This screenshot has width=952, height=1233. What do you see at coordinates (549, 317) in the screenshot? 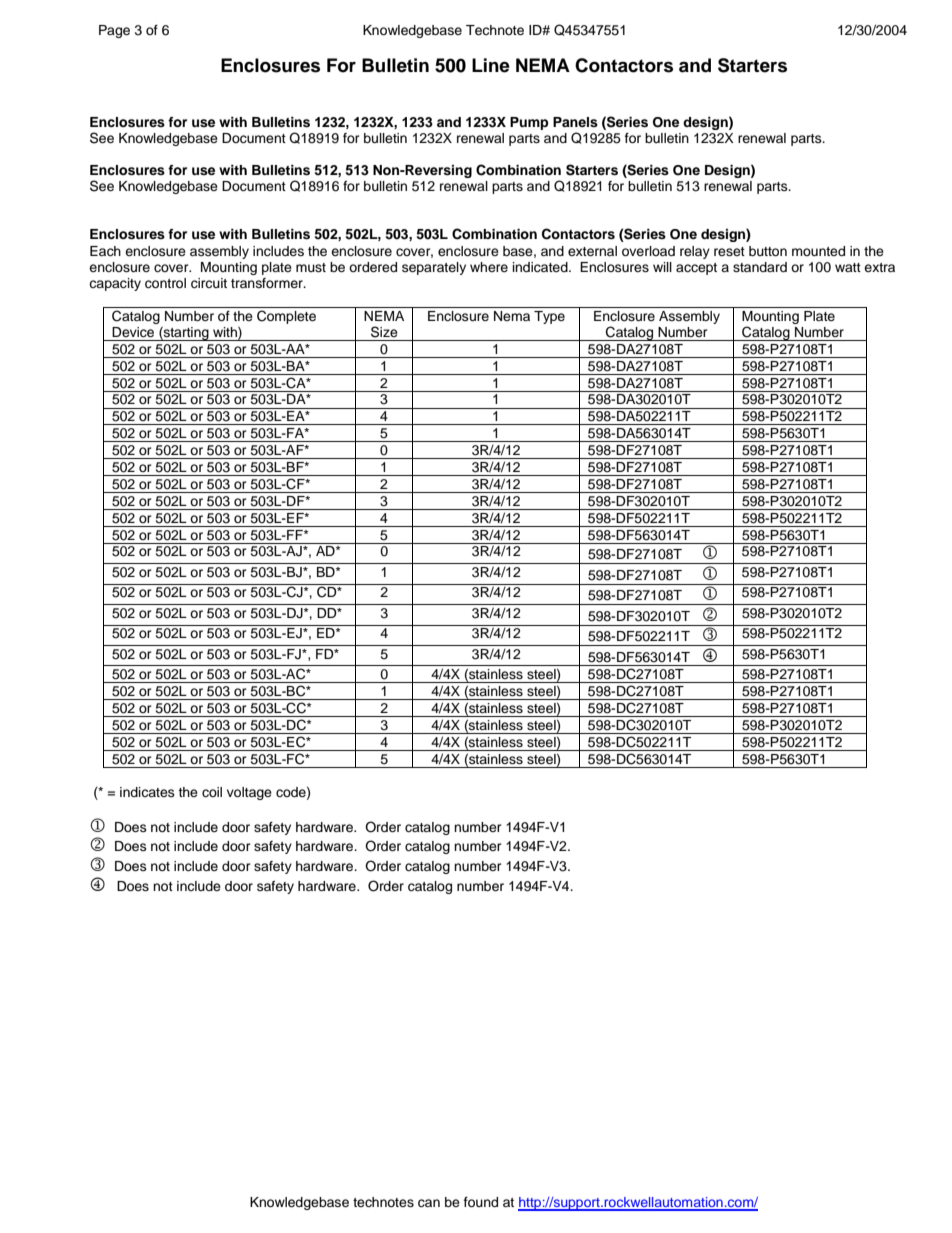
I see `Type` at bounding box center [549, 317].
